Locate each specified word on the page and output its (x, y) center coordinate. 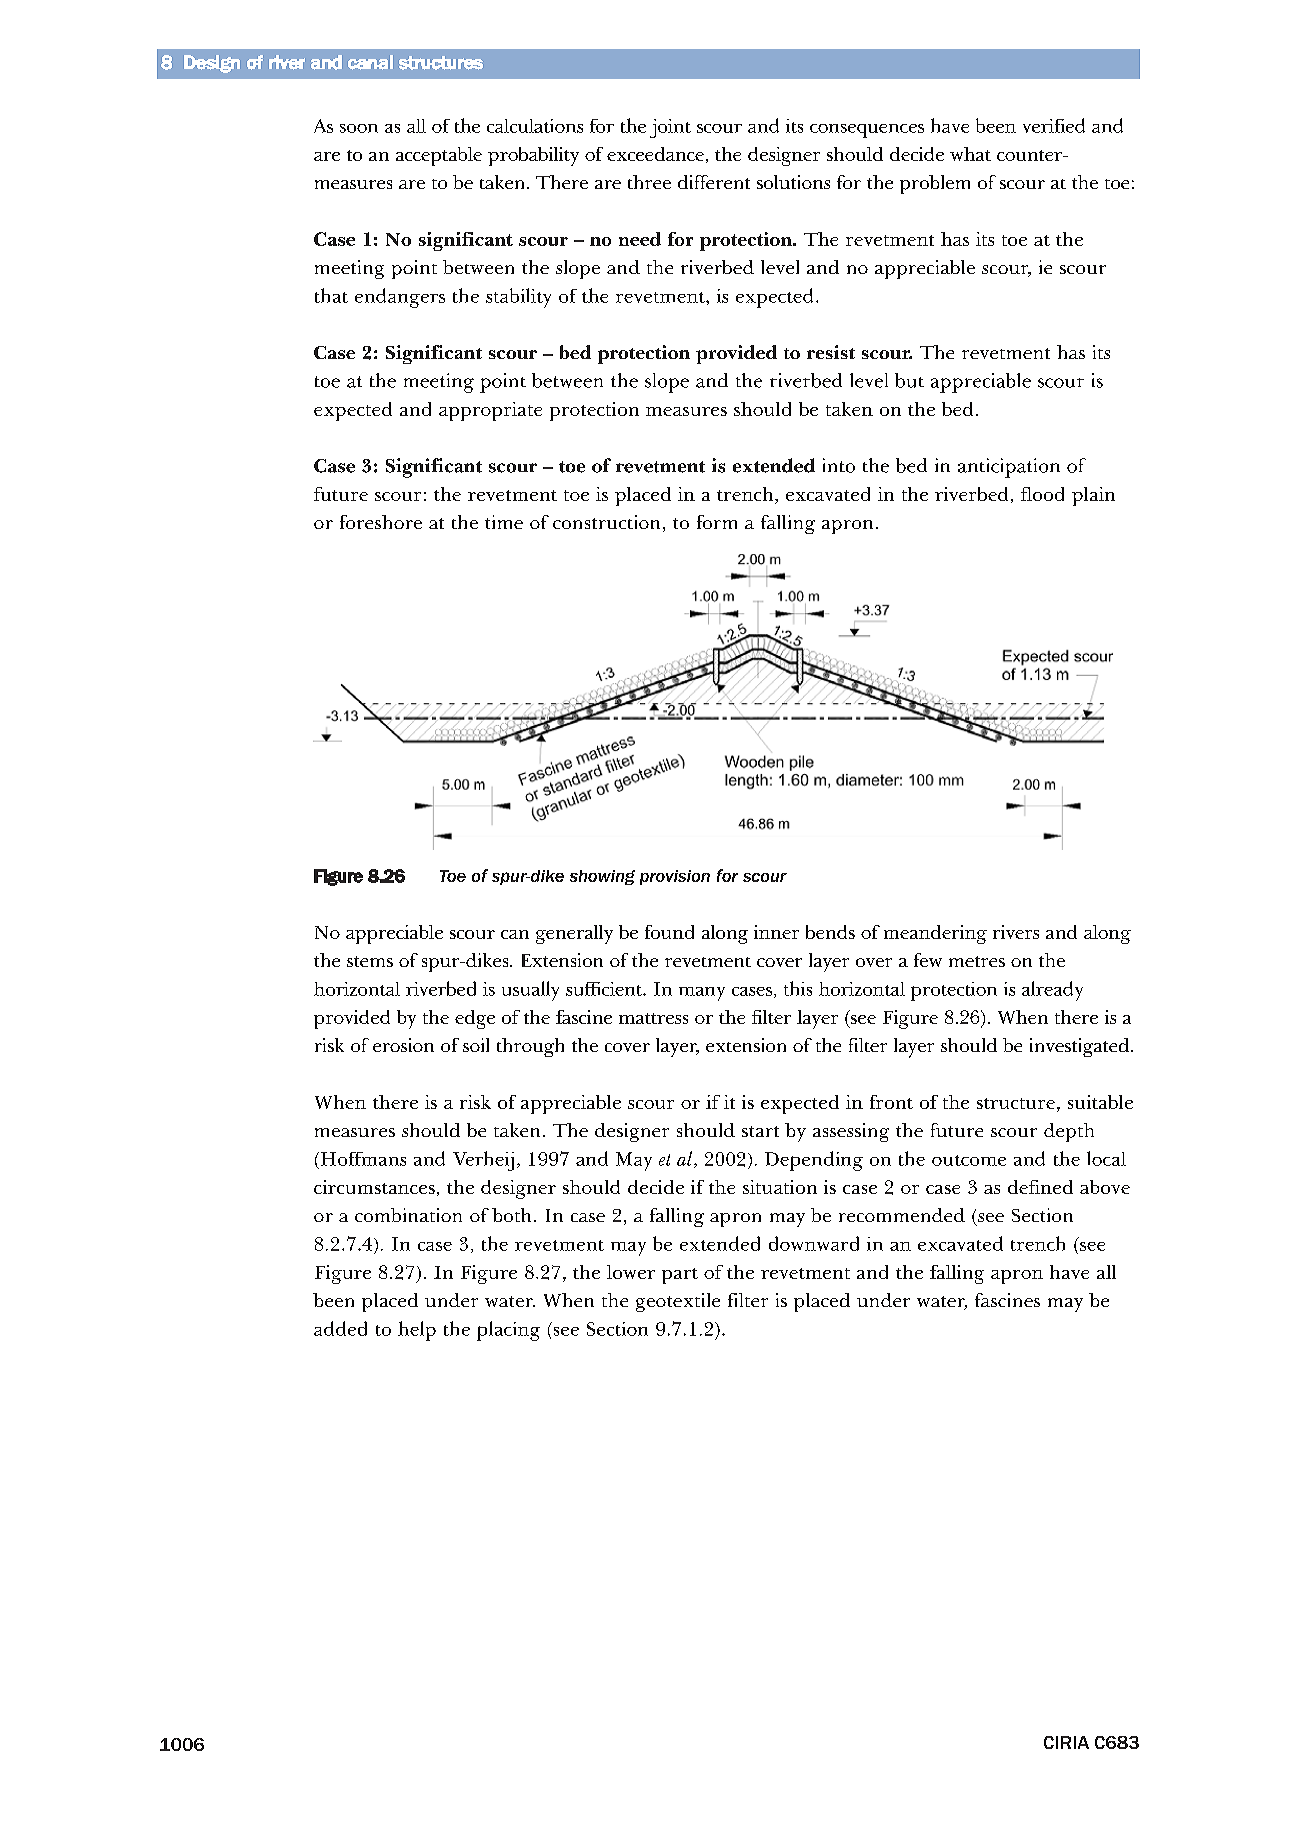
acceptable (439, 156)
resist (831, 352)
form (717, 522)
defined (1040, 1187)
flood (1042, 494)
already (1052, 991)
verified (1054, 125)
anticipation (1009, 468)
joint (670, 128)
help (417, 1331)
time (504, 522)
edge (475, 1019)
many (702, 994)
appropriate (490, 411)
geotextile (678, 1302)
